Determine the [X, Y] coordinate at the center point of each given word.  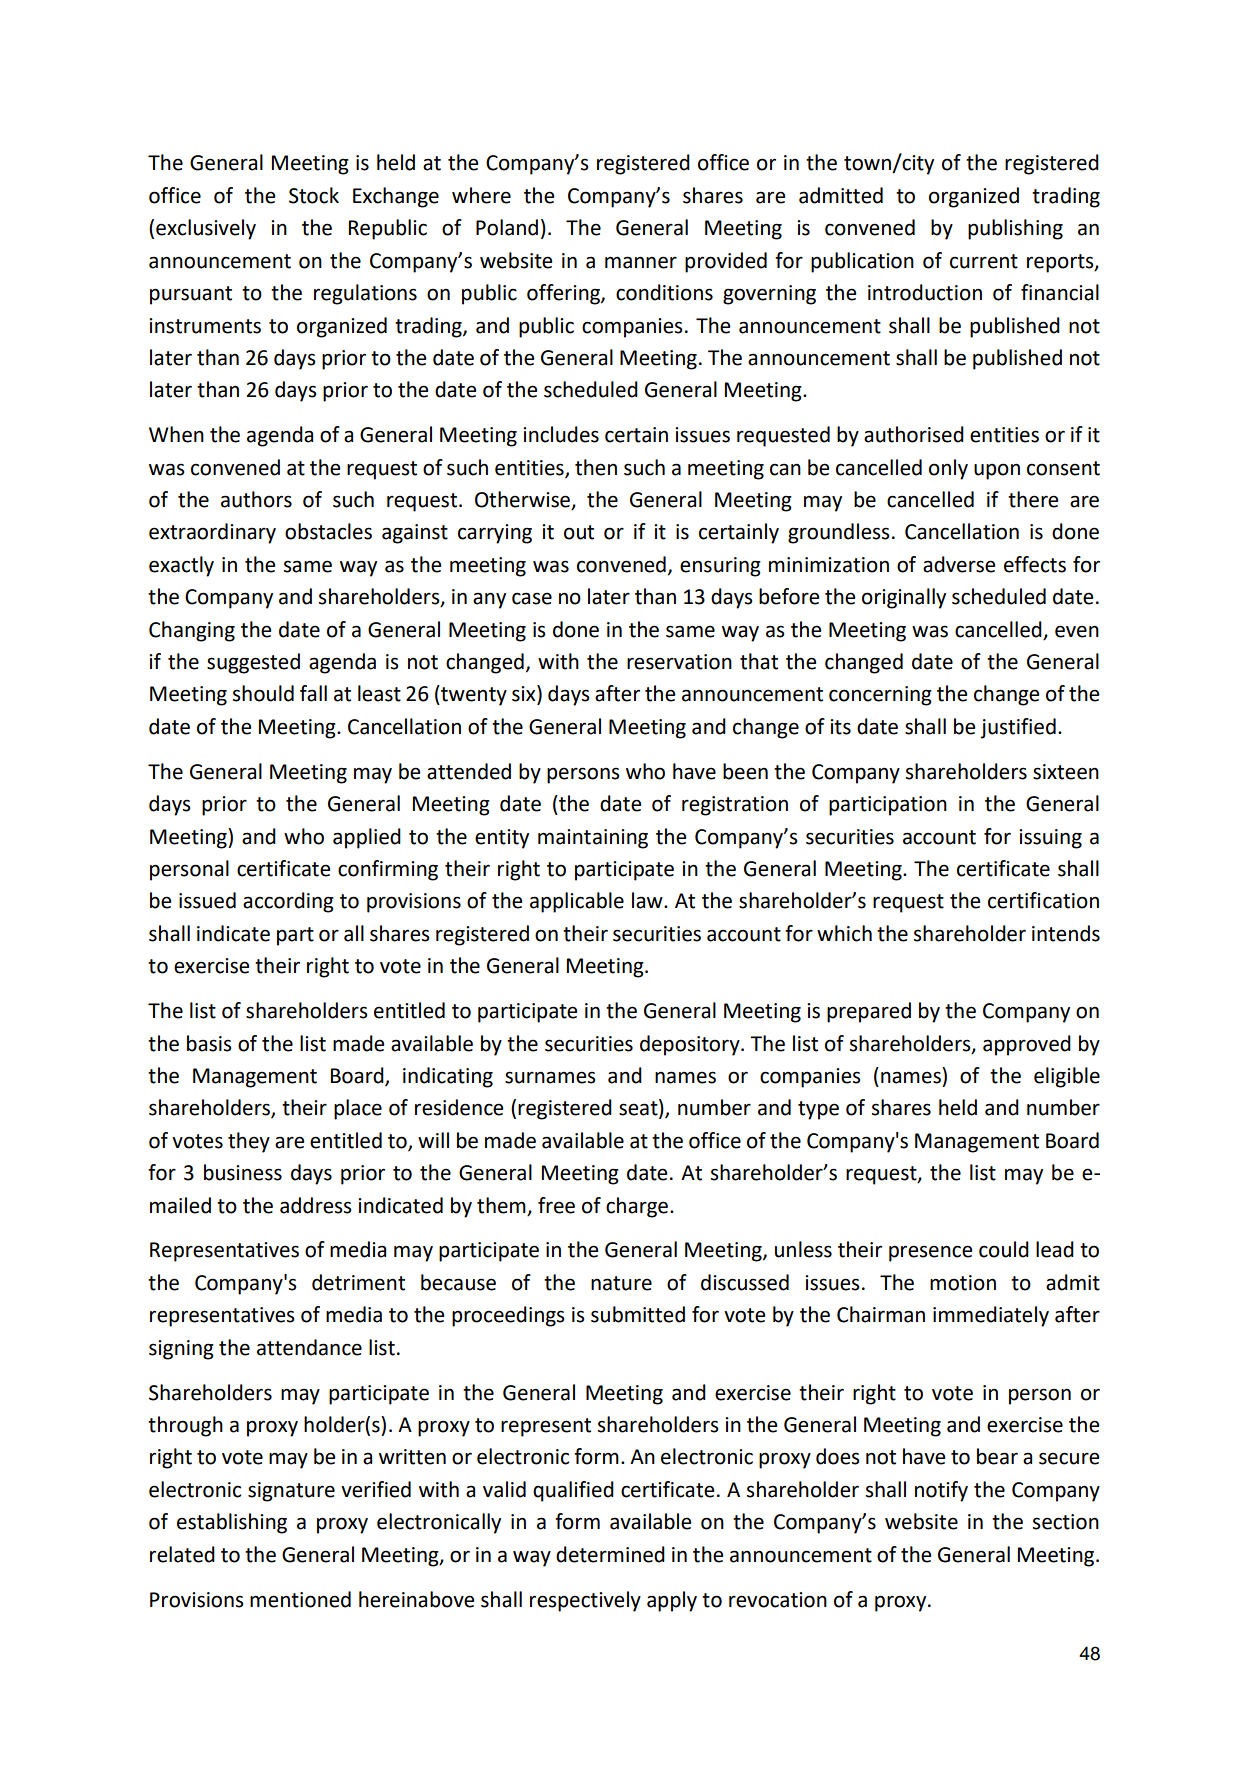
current [984, 261]
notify [941, 1491]
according [288, 902]
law [648, 900]
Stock [314, 195]
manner [641, 262]
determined [610, 1554]
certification [1043, 900]
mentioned [300, 1599]
